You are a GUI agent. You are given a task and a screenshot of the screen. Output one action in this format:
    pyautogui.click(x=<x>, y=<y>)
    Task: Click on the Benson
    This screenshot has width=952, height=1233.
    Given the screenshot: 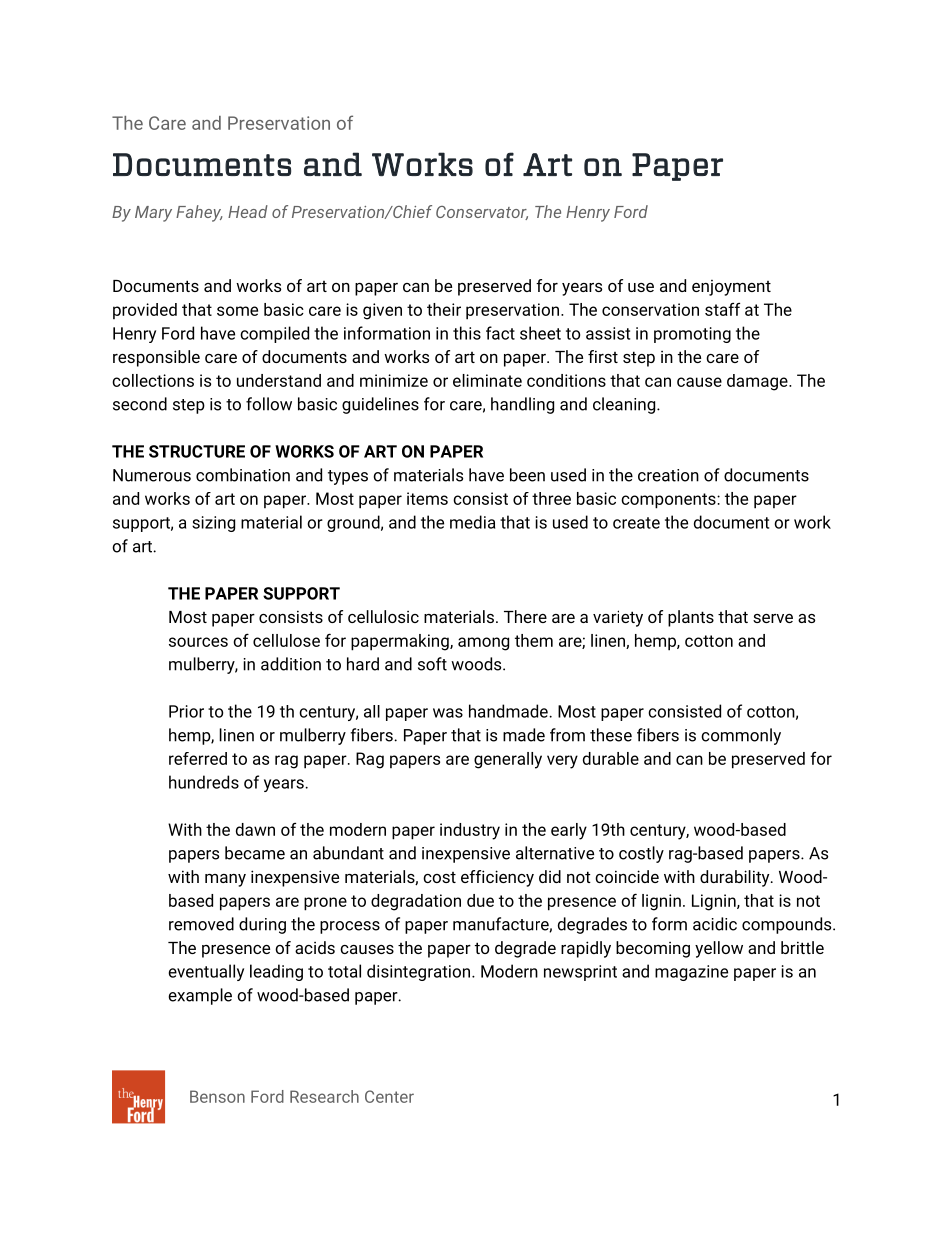 What is the action you would take?
    pyautogui.click(x=217, y=1096)
